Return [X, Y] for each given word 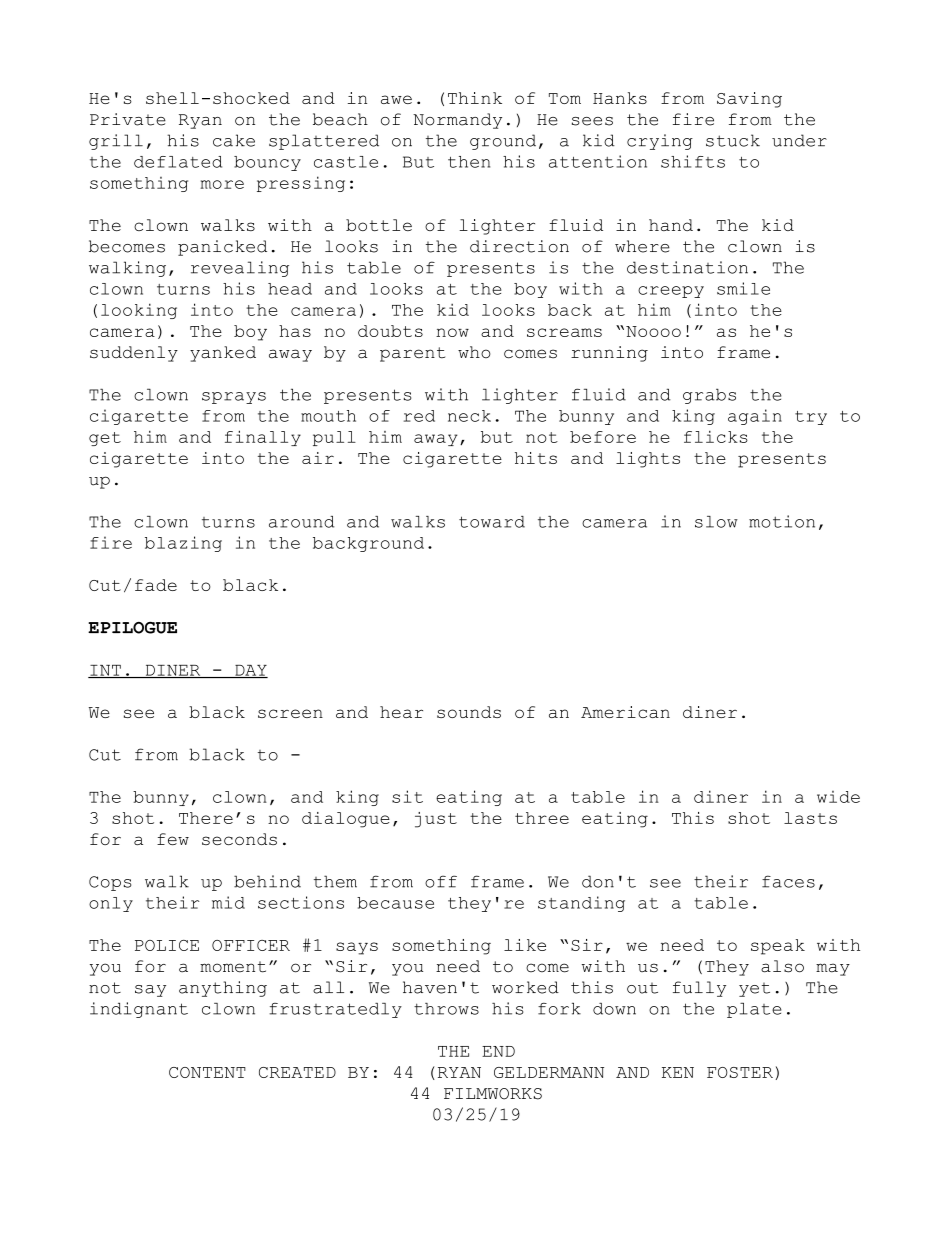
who [474, 352]
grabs [709, 396]
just [436, 820]
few [173, 839]
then [469, 162]
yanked [223, 354]
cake [234, 140]
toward [492, 522]
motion [782, 521]
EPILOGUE [132, 628]
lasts [810, 818]
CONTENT [207, 1072]
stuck [733, 140]
